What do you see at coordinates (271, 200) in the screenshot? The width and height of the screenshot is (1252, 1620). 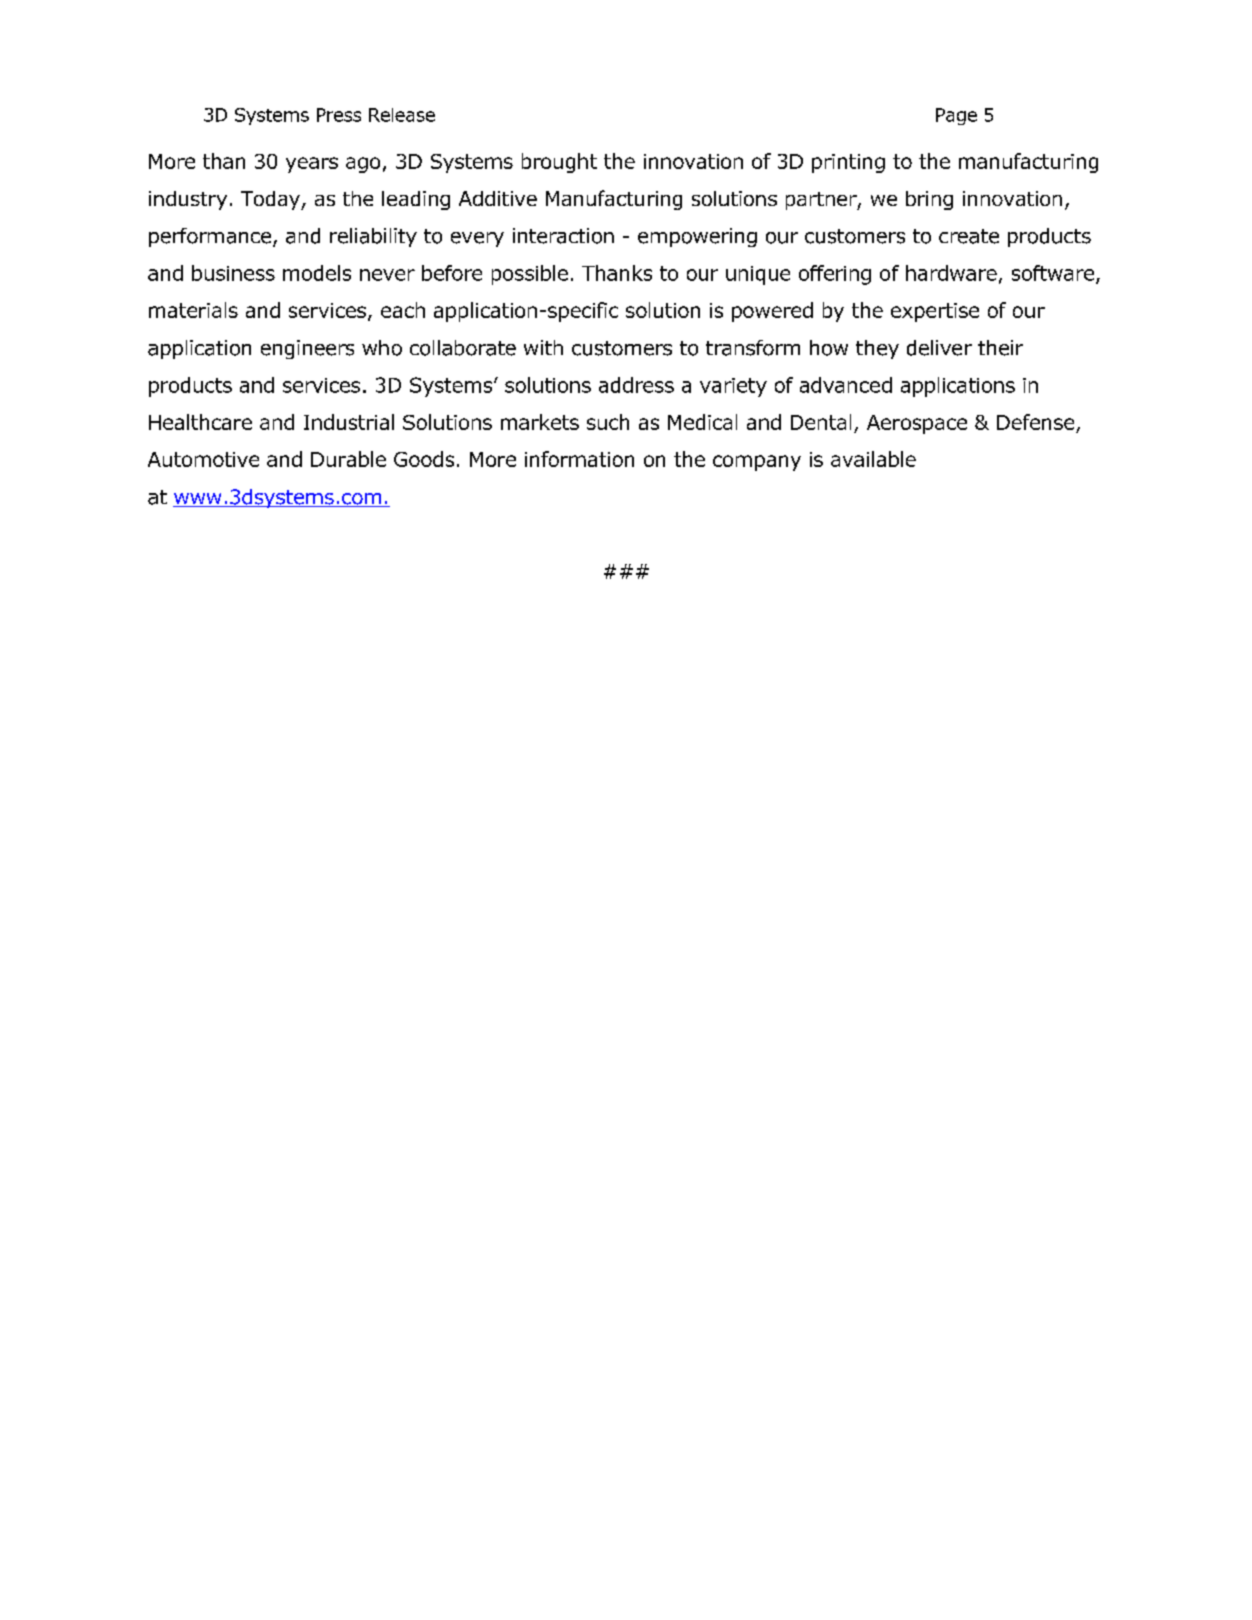 I see `Today` at bounding box center [271, 200].
